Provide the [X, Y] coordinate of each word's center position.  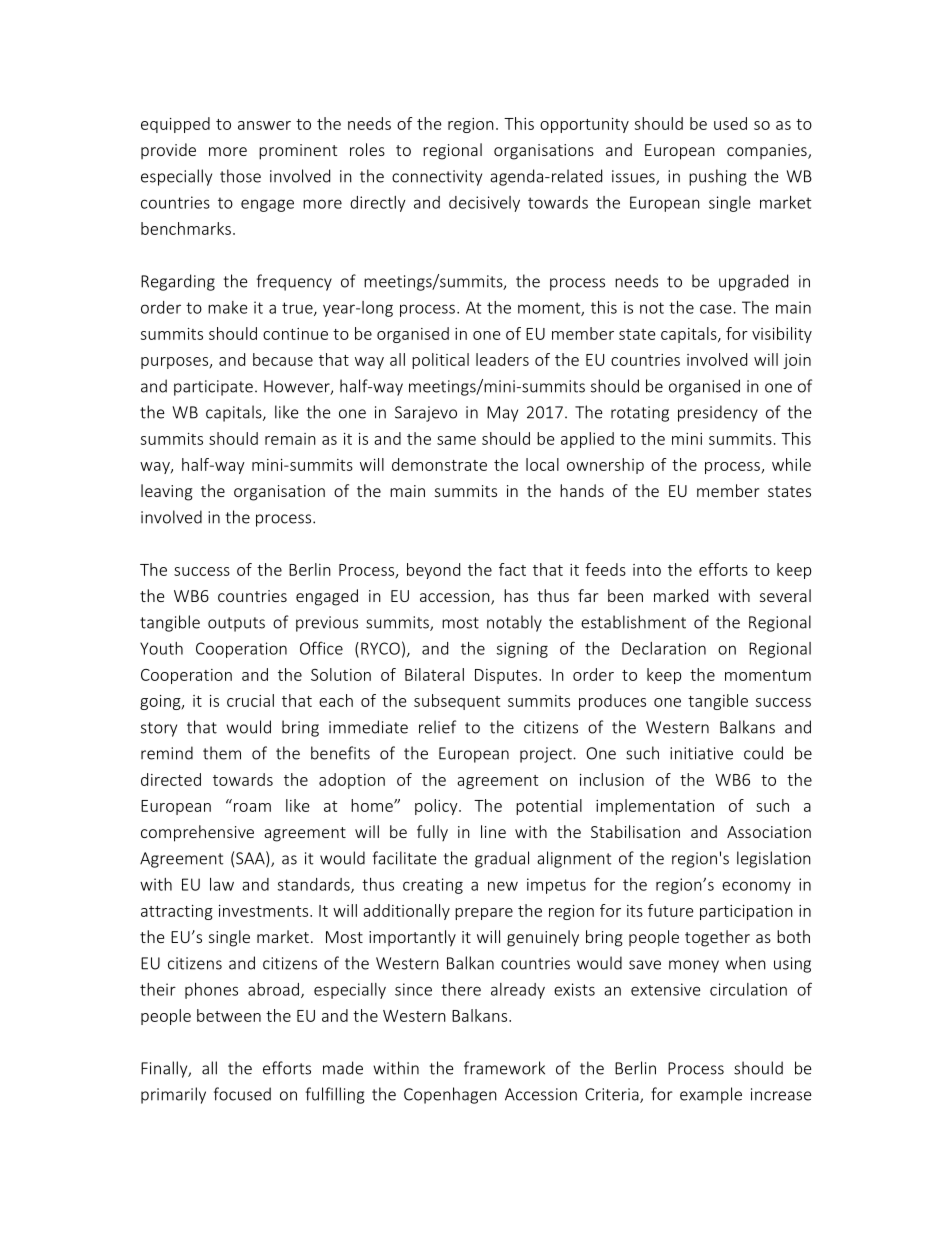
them [222, 753]
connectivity [437, 178]
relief [437, 727]
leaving [167, 492]
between [229, 1015]
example [711, 1095]
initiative [701, 753]
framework [504, 1068]
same [456, 440]
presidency [718, 413]
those [240, 176]
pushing [718, 177]
